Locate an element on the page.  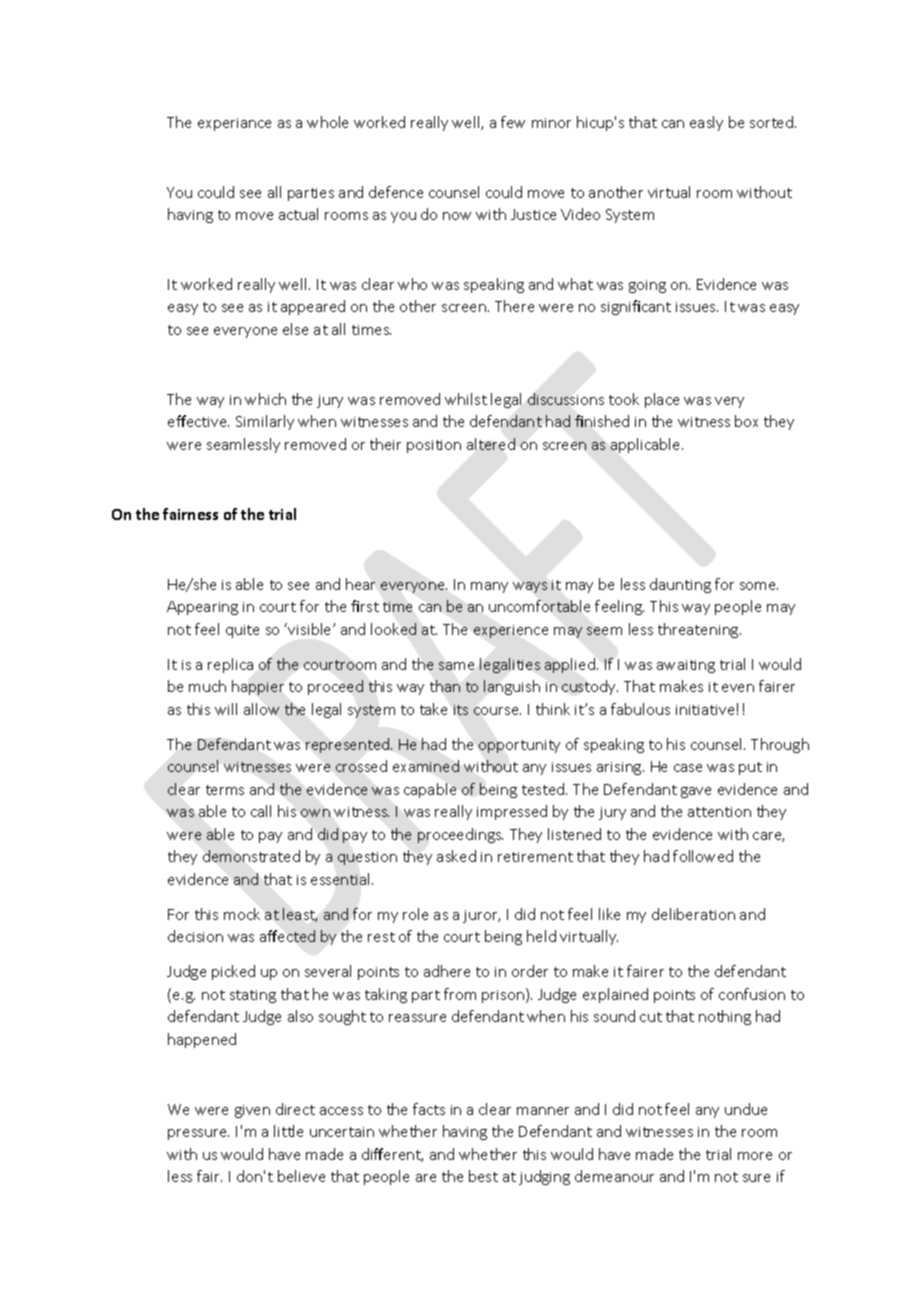
juror is located at coordinates (481, 916).
